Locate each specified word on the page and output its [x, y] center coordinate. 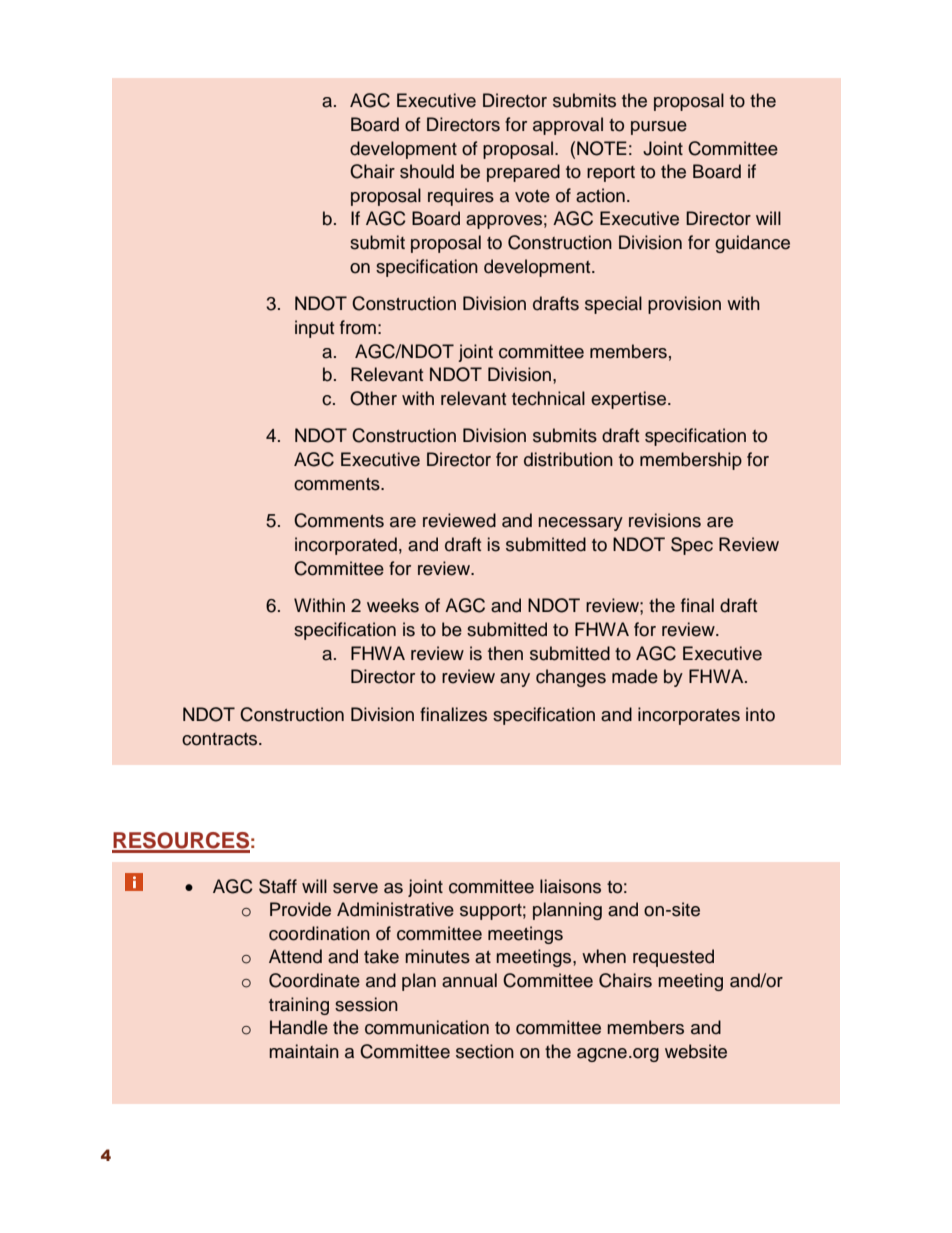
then [505, 653]
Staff [278, 886]
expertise [628, 400]
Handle [299, 1027]
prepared [523, 173]
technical [548, 398]
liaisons [570, 886]
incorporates [689, 716]
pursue [659, 128]
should [427, 171]
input [314, 329]
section [485, 1051]
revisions [665, 520]
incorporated [346, 546]
